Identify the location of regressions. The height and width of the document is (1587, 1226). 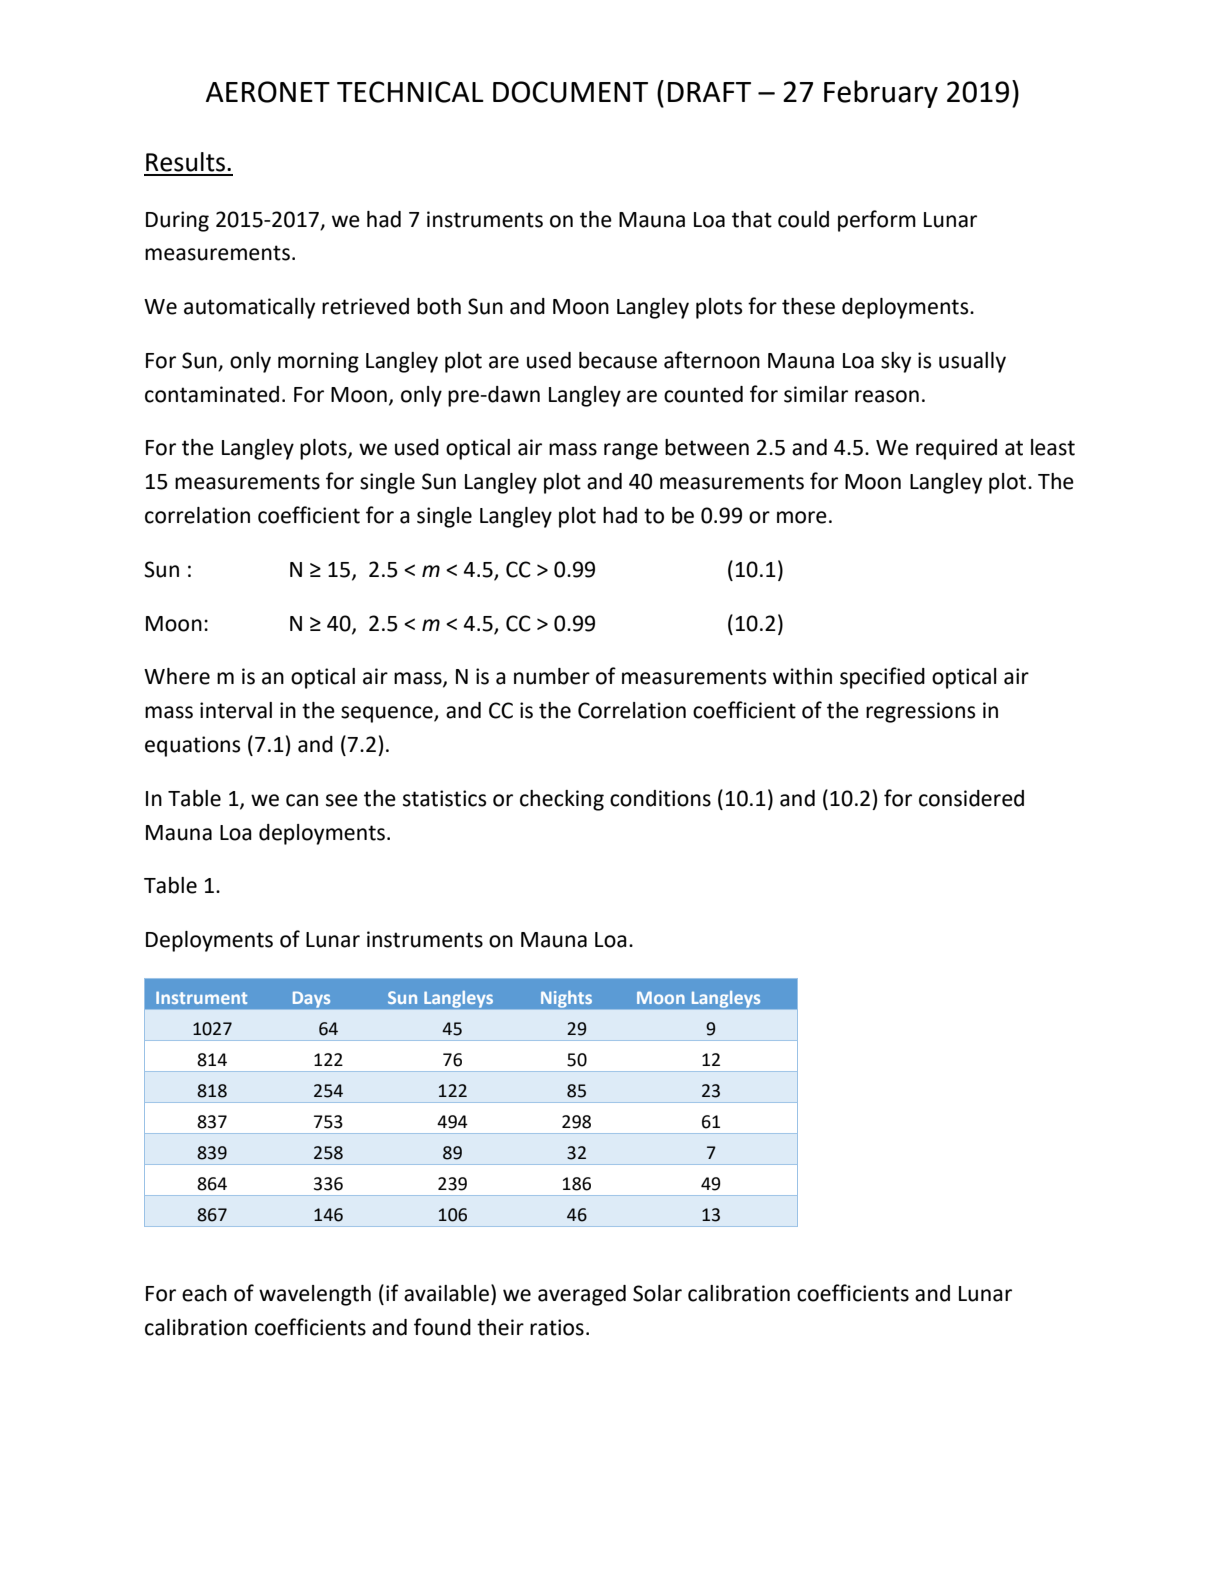
(920, 712).
